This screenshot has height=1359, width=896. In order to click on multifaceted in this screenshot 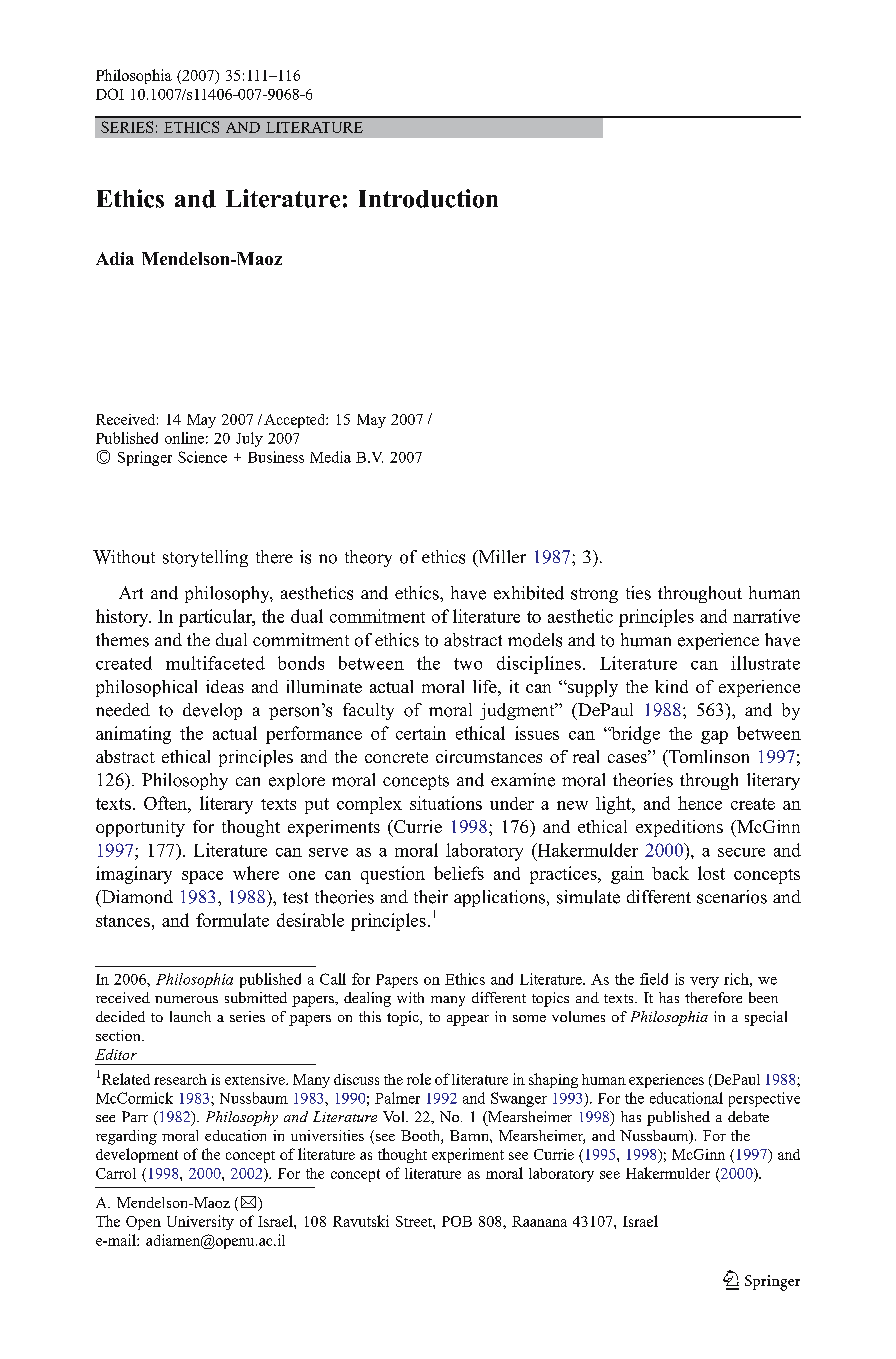, I will do `click(215, 663)`.
